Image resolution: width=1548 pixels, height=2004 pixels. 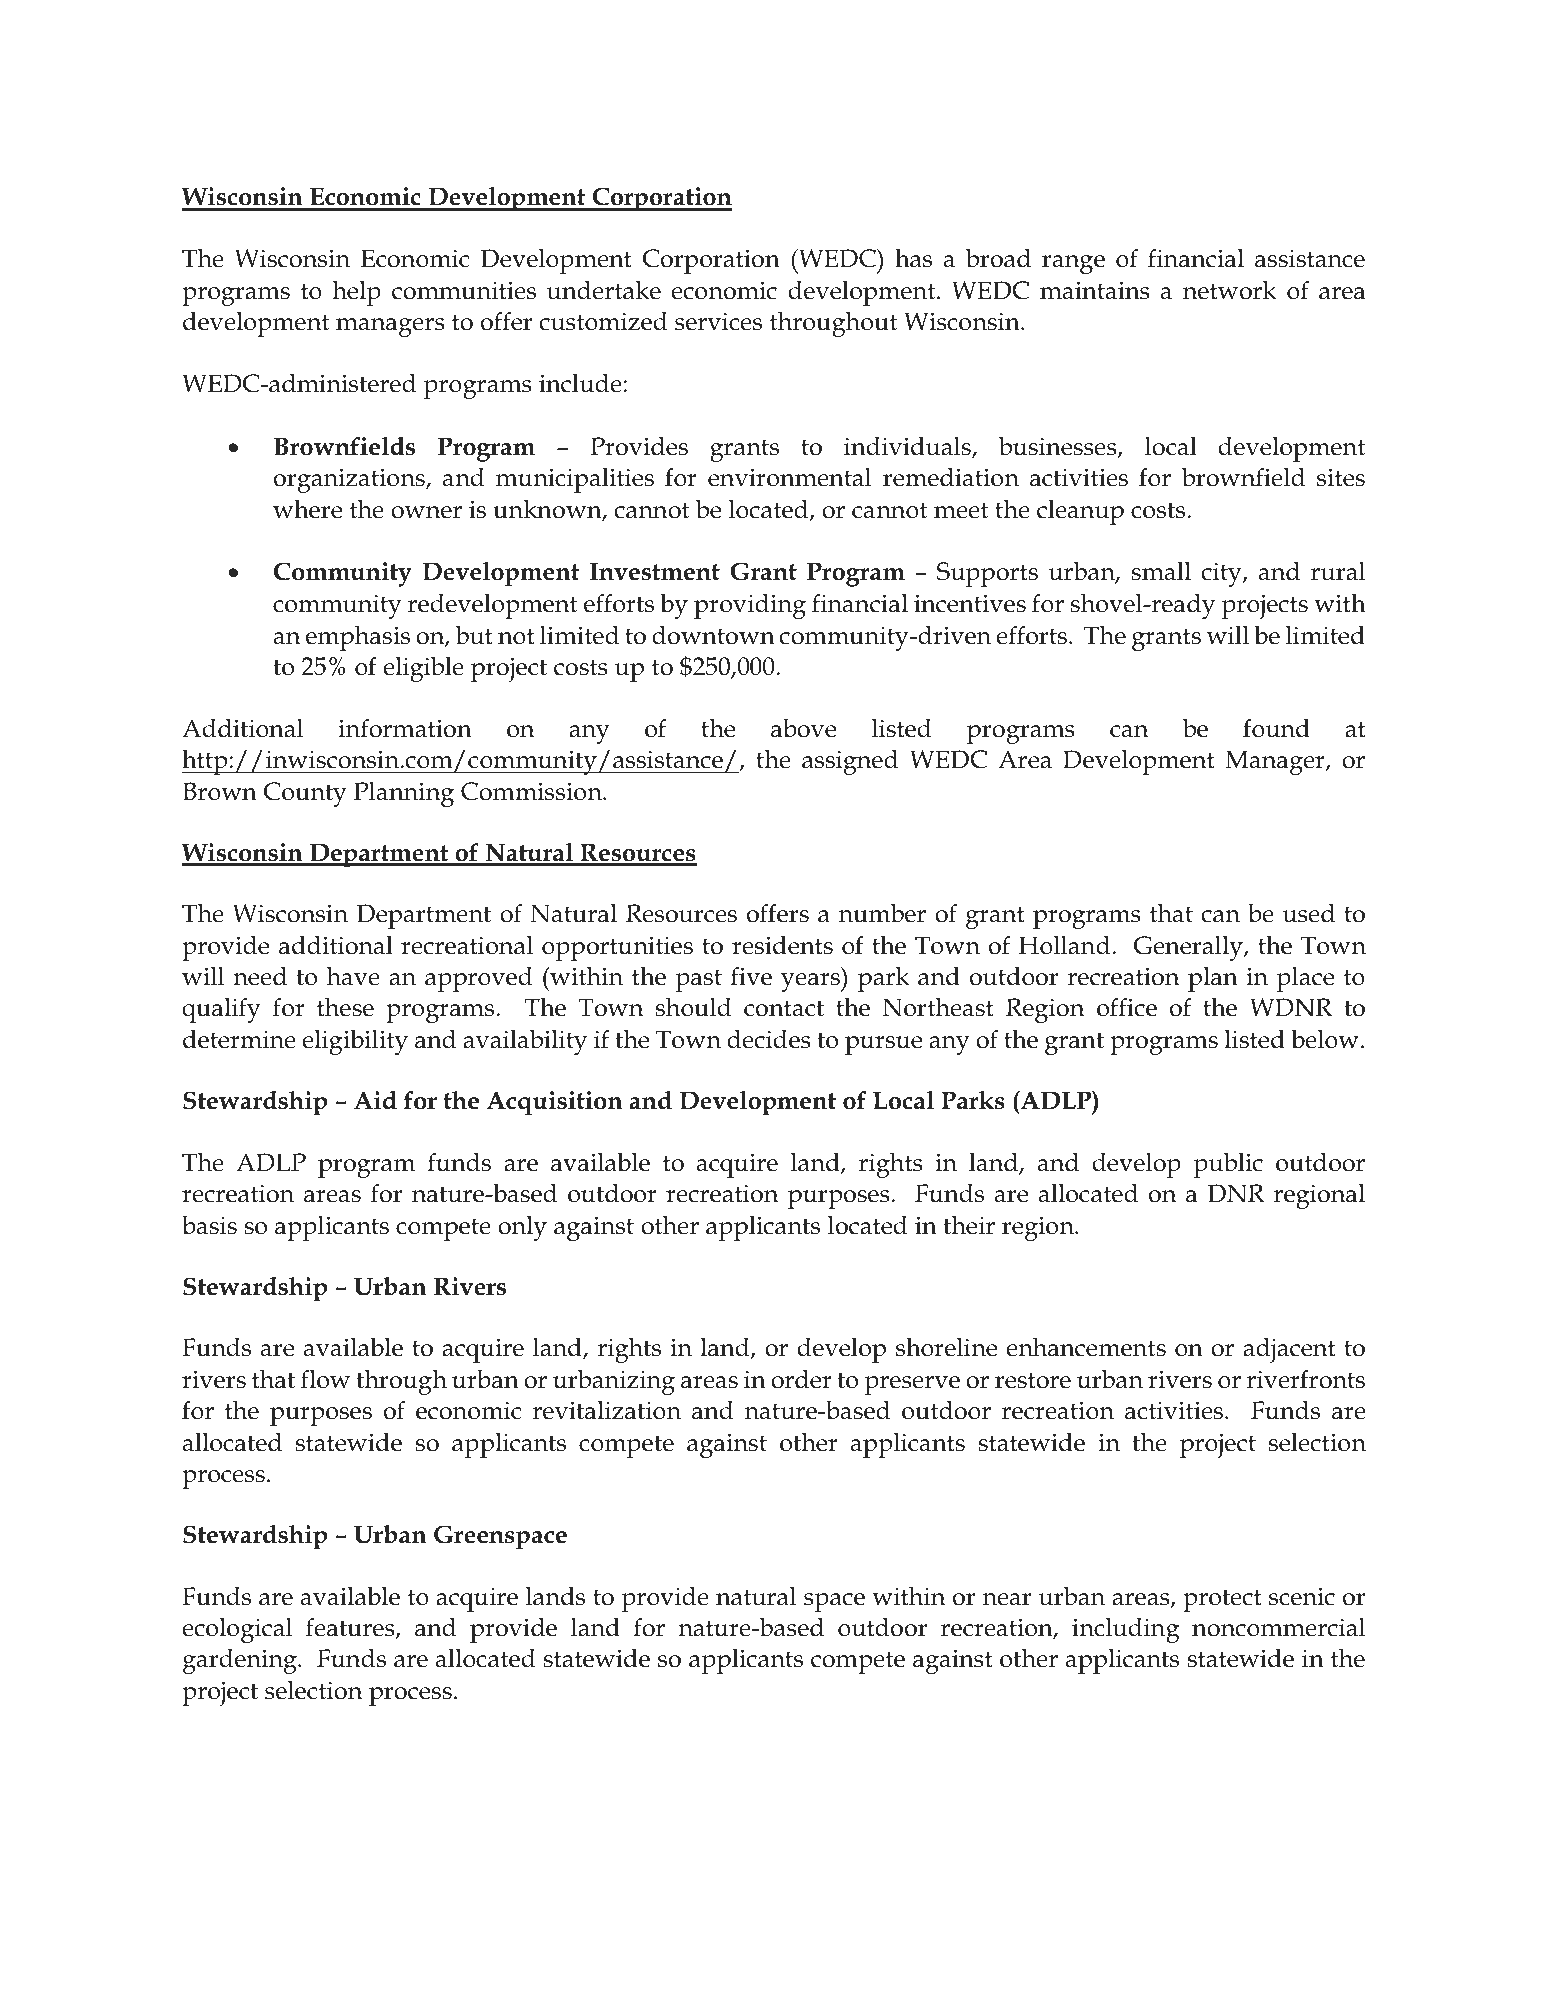 What do you see at coordinates (718, 321) in the image?
I see `services` at bounding box center [718, 321].
